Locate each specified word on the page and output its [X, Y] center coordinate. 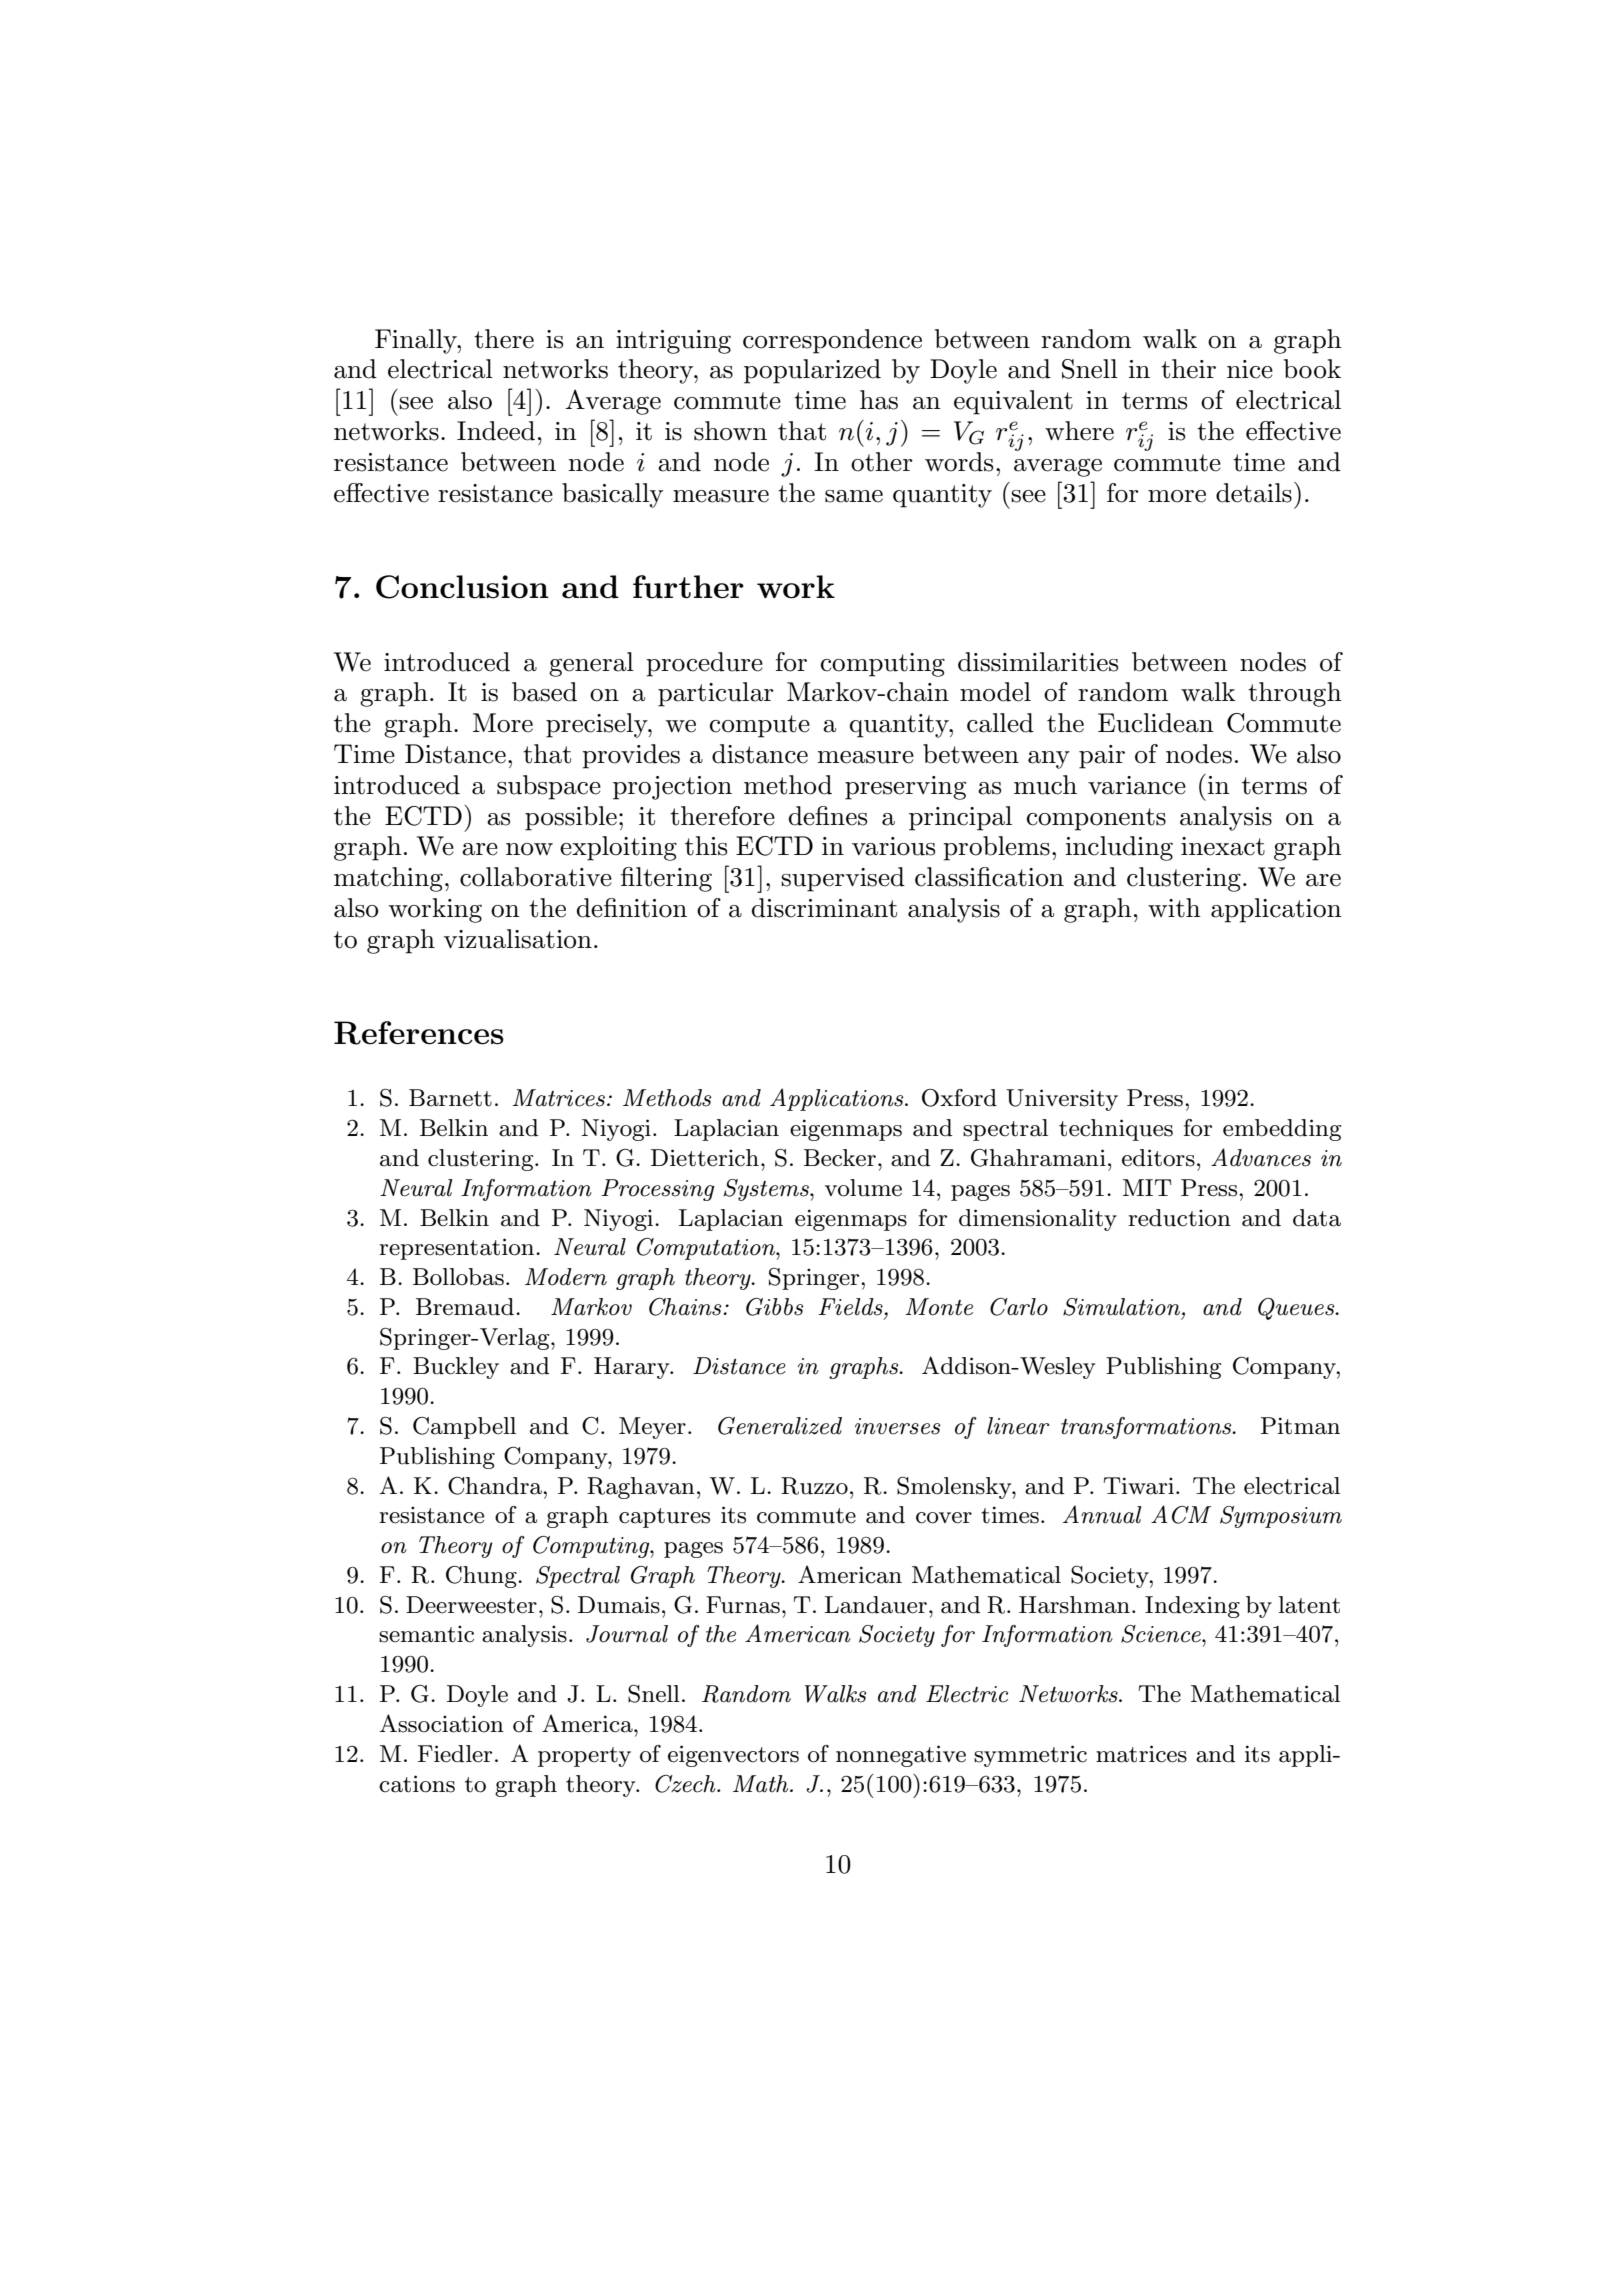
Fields [851, 1307]
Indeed [496, 431]
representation [458, 1249]
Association [441, 1723]
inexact [1223, 846]
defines [828, 816]
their [1188, 369]
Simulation [1123, 1308]
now [529, 849]
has [879, 400]
